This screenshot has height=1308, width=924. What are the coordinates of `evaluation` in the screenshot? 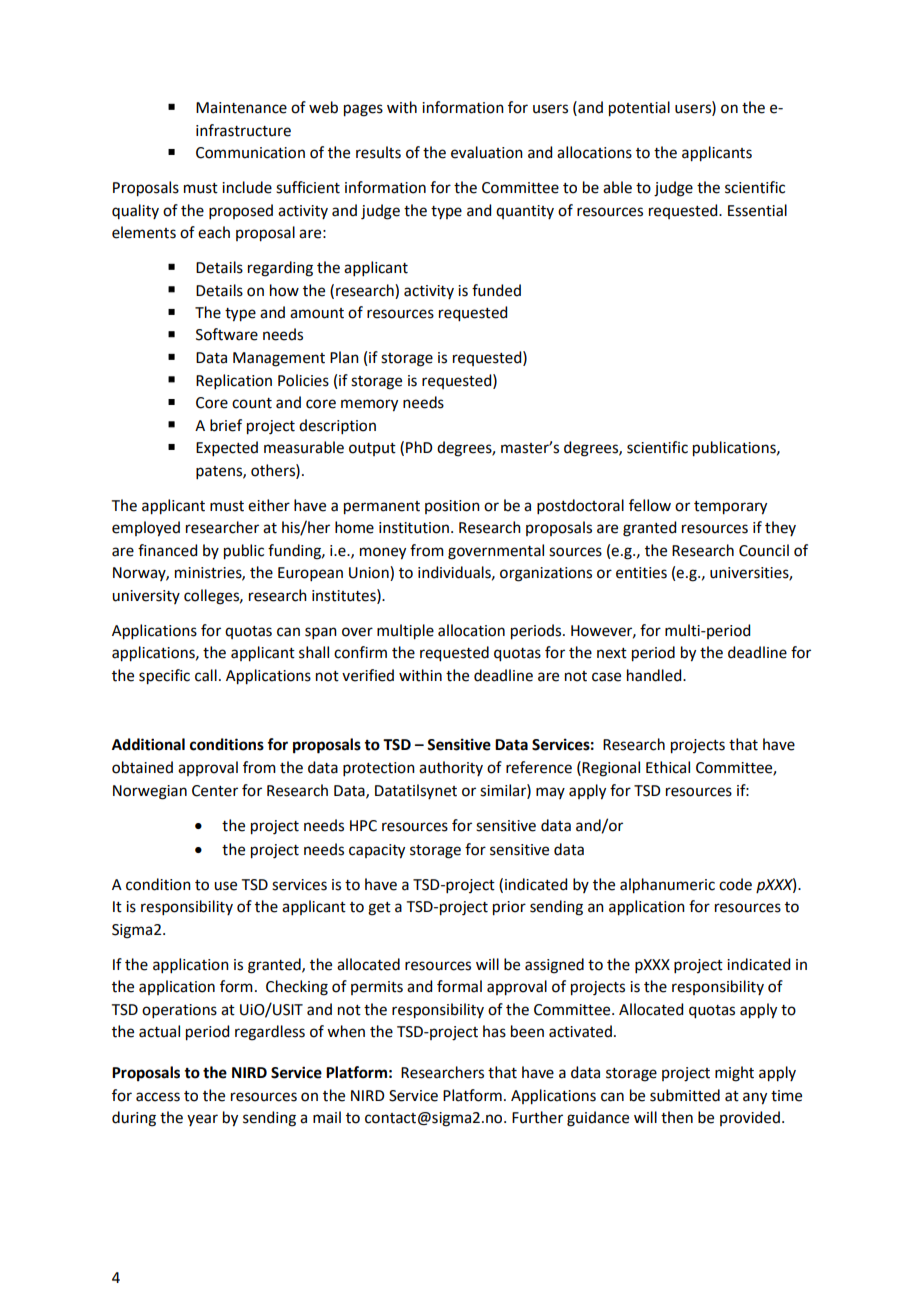 It's located at (487, 152).
